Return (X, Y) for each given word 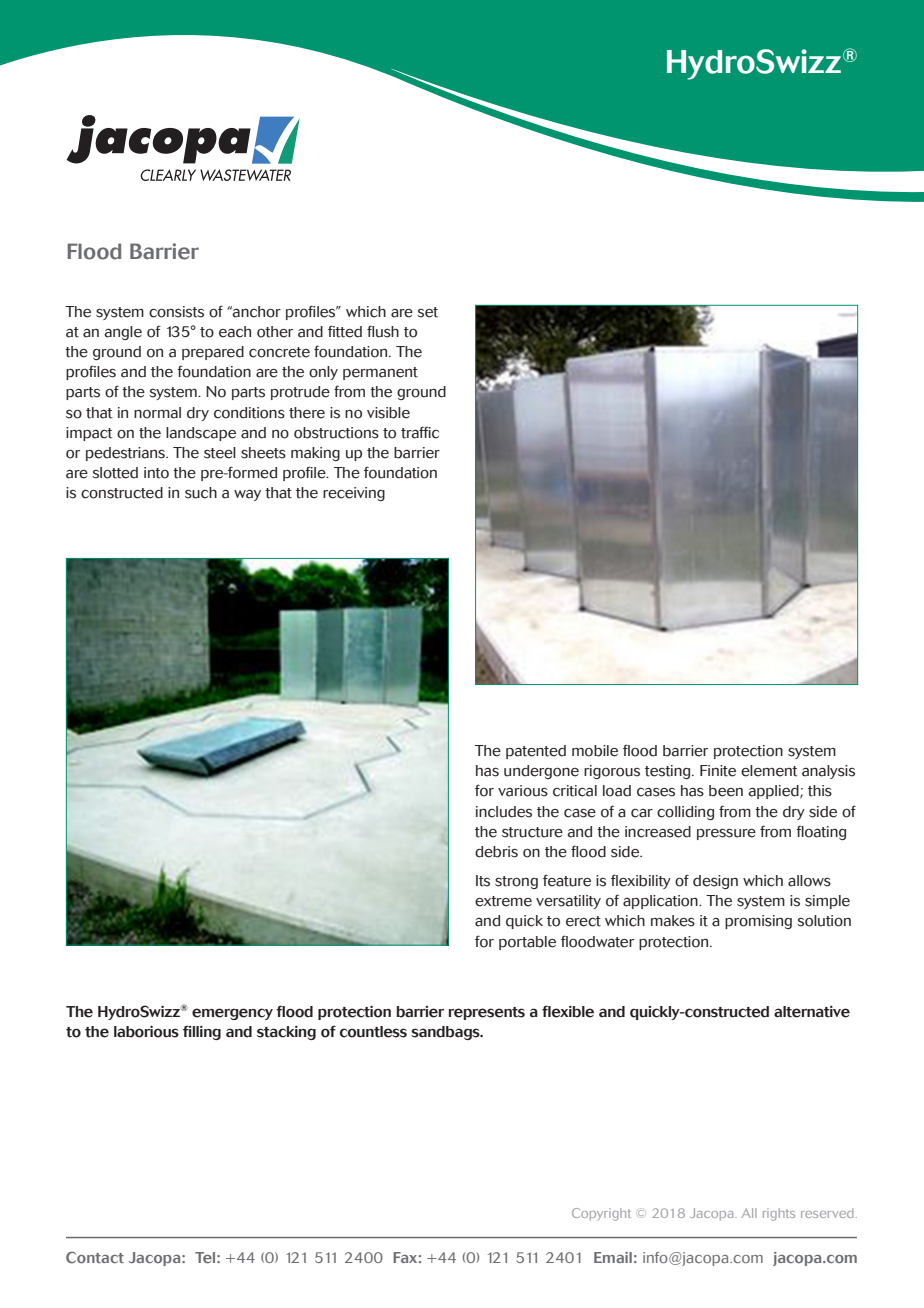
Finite (718, 771)
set (427, 312)
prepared (213, 353)
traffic (420, 432)
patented (536, 752)
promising (758, 922)
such (201, 493)
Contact (95, 1258)
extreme (503, 901)
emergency (232, 1014)
